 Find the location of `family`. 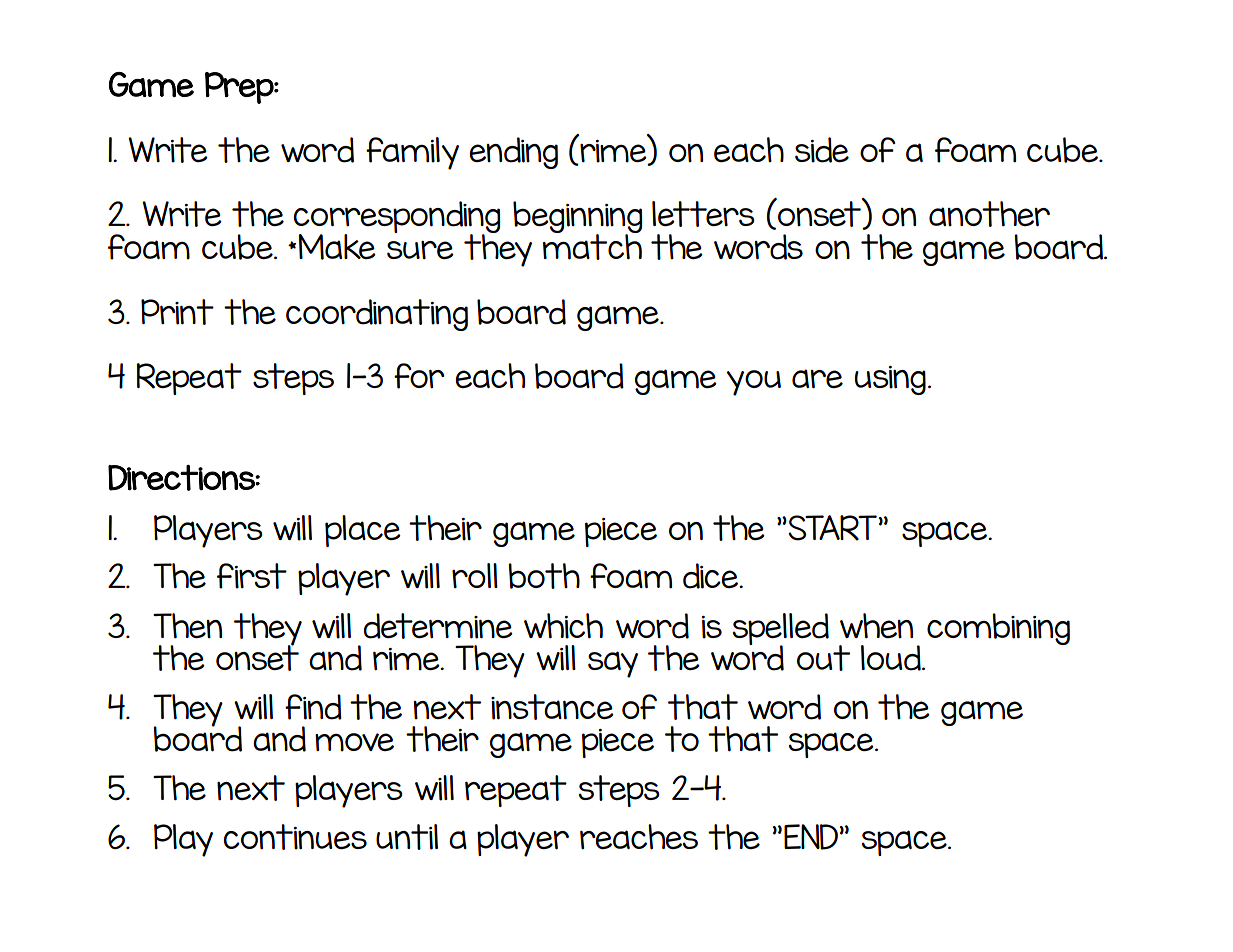

family is located at coordinates (412, 153).
